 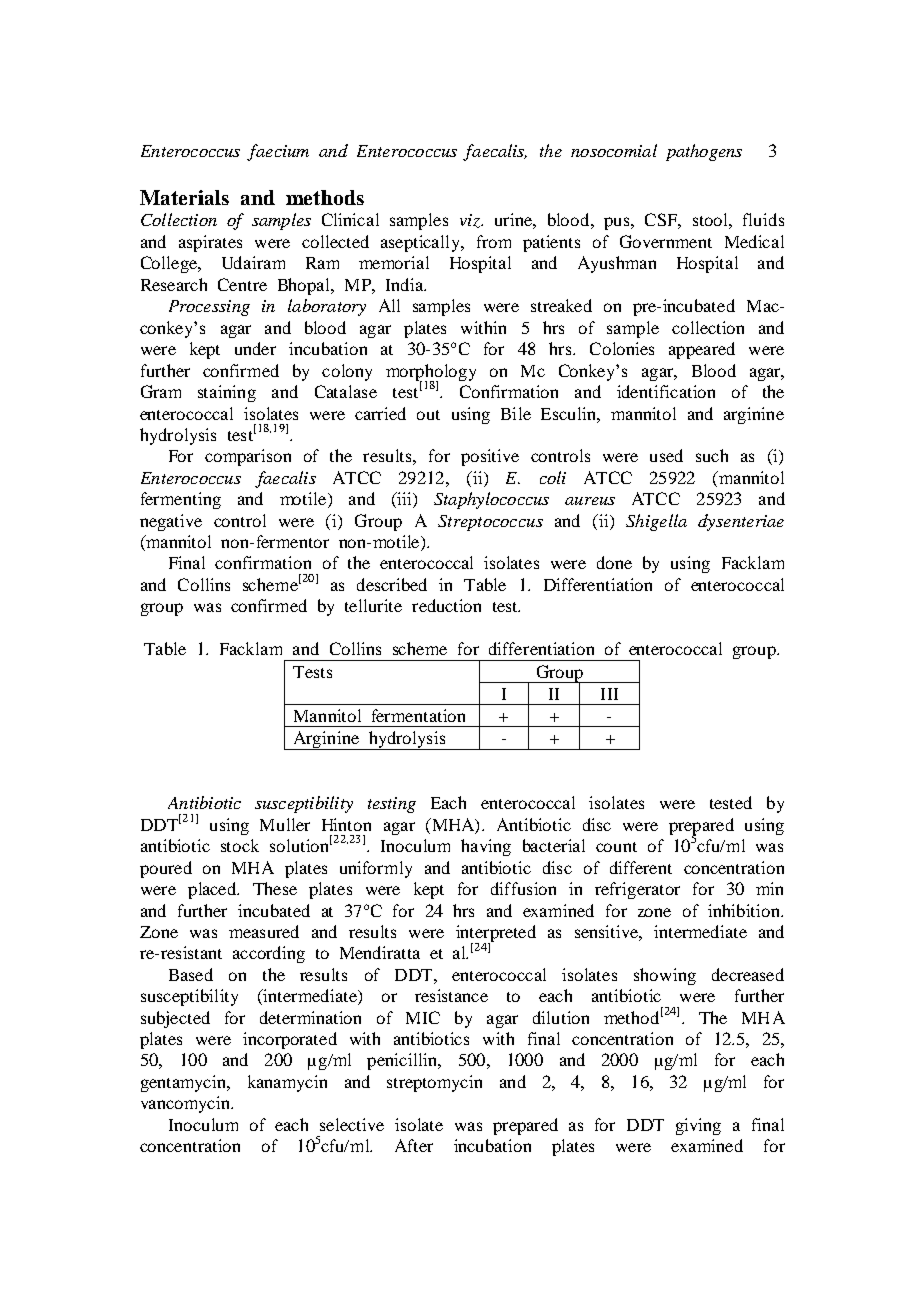 I want to click on giving, so click(x=698, y=1126).
